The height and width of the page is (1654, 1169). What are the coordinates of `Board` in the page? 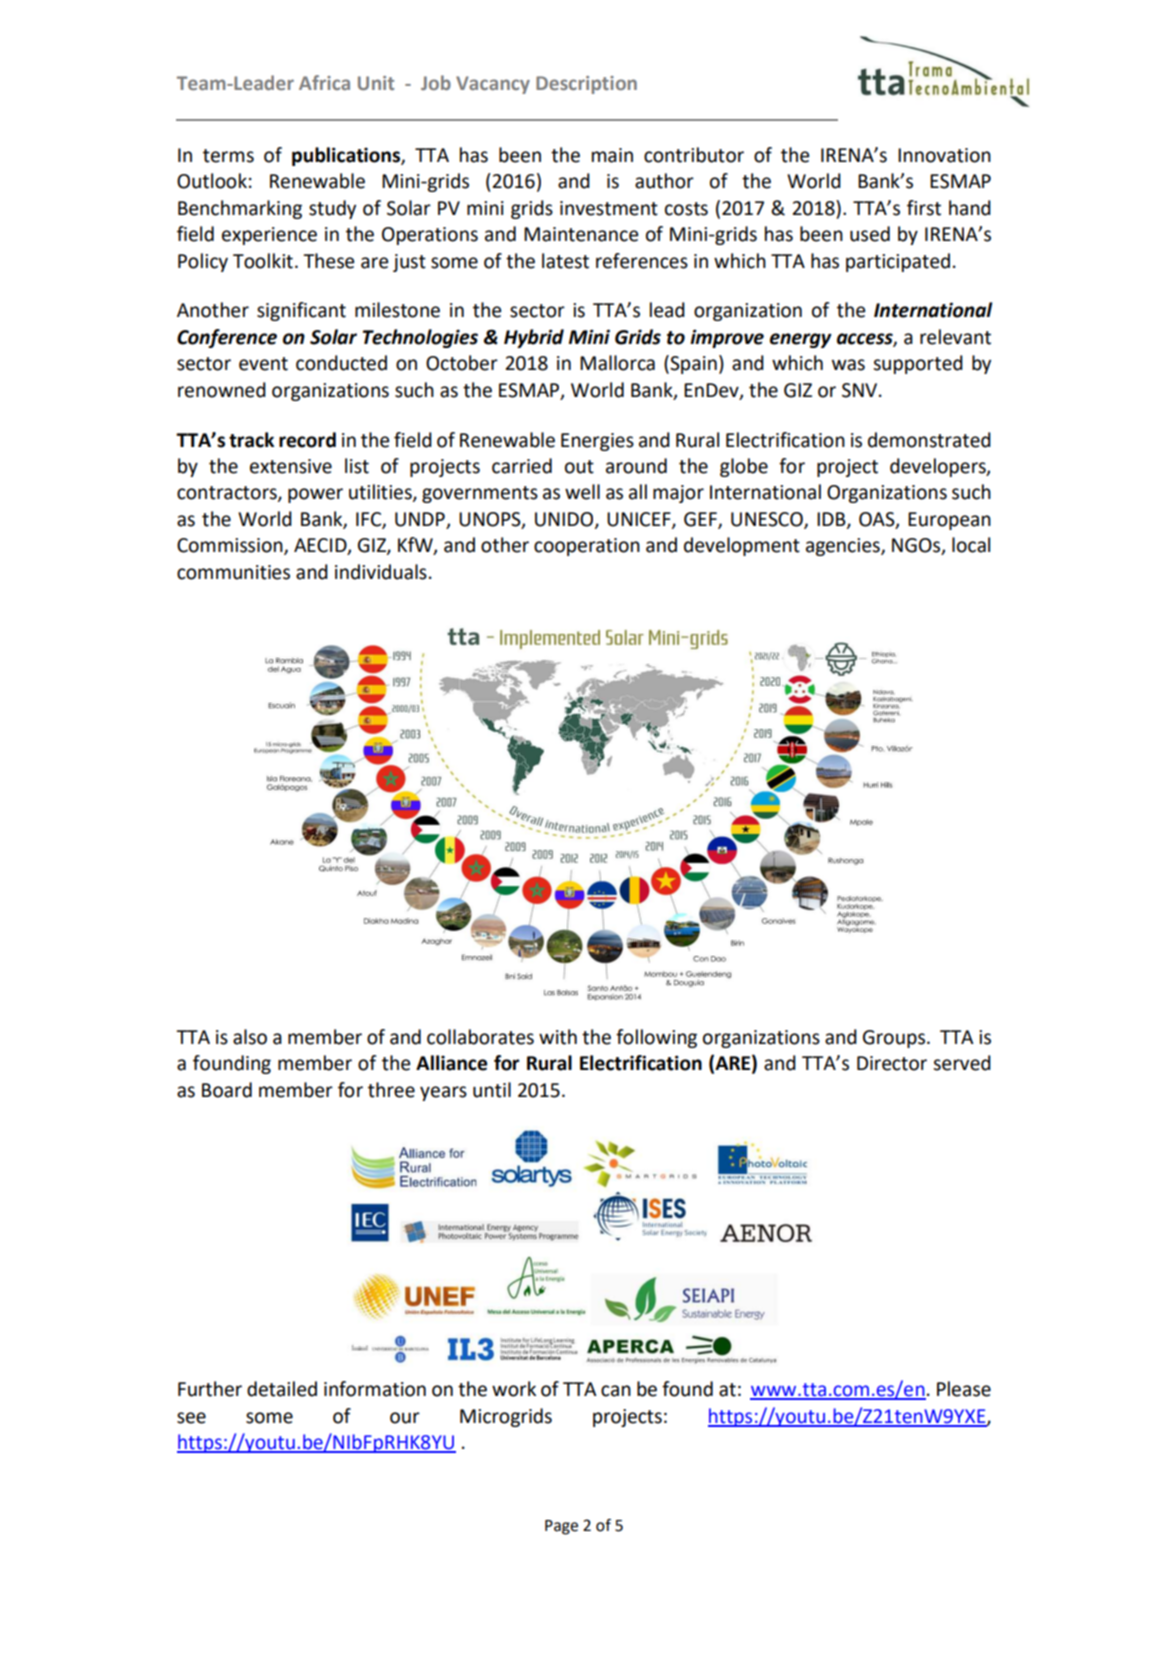 It's located at (227, 1090).
